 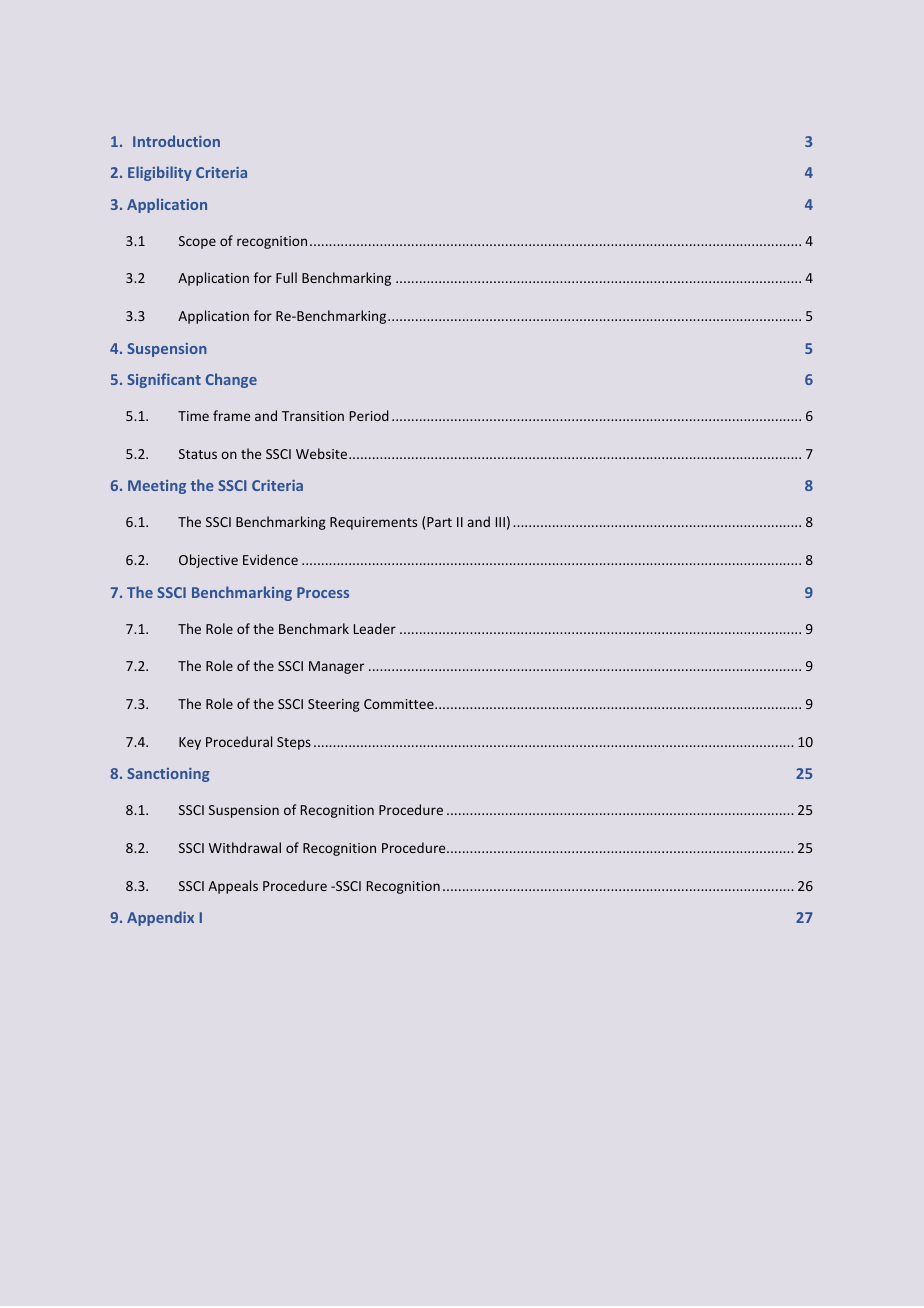 What do you see at coordinates (313, 416) in the screenshot?
I see `Transition` at bounding box center [313, 416].
